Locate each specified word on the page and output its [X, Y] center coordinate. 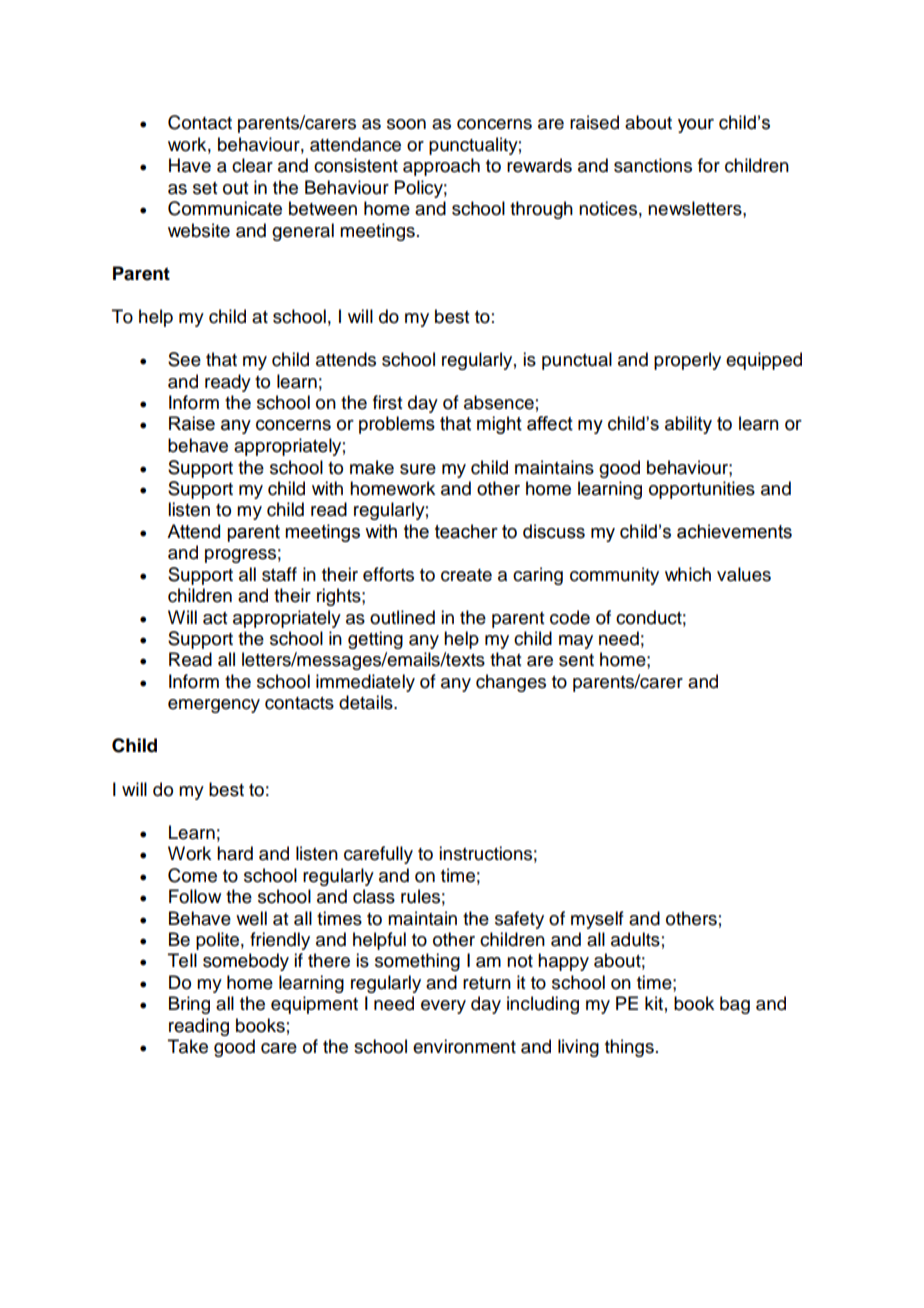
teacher [466, 531]
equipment [314, 1005]
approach [441, 167]
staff [279, 574]
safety [519, 920]
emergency [214, 706]
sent [576, 660]
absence [499, 402]
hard [235, 853]
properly [687, 361]
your [696, 126]
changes [511, 683]
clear [252, 165]
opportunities [702, 490]
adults [635, 939]
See [184, 359]
